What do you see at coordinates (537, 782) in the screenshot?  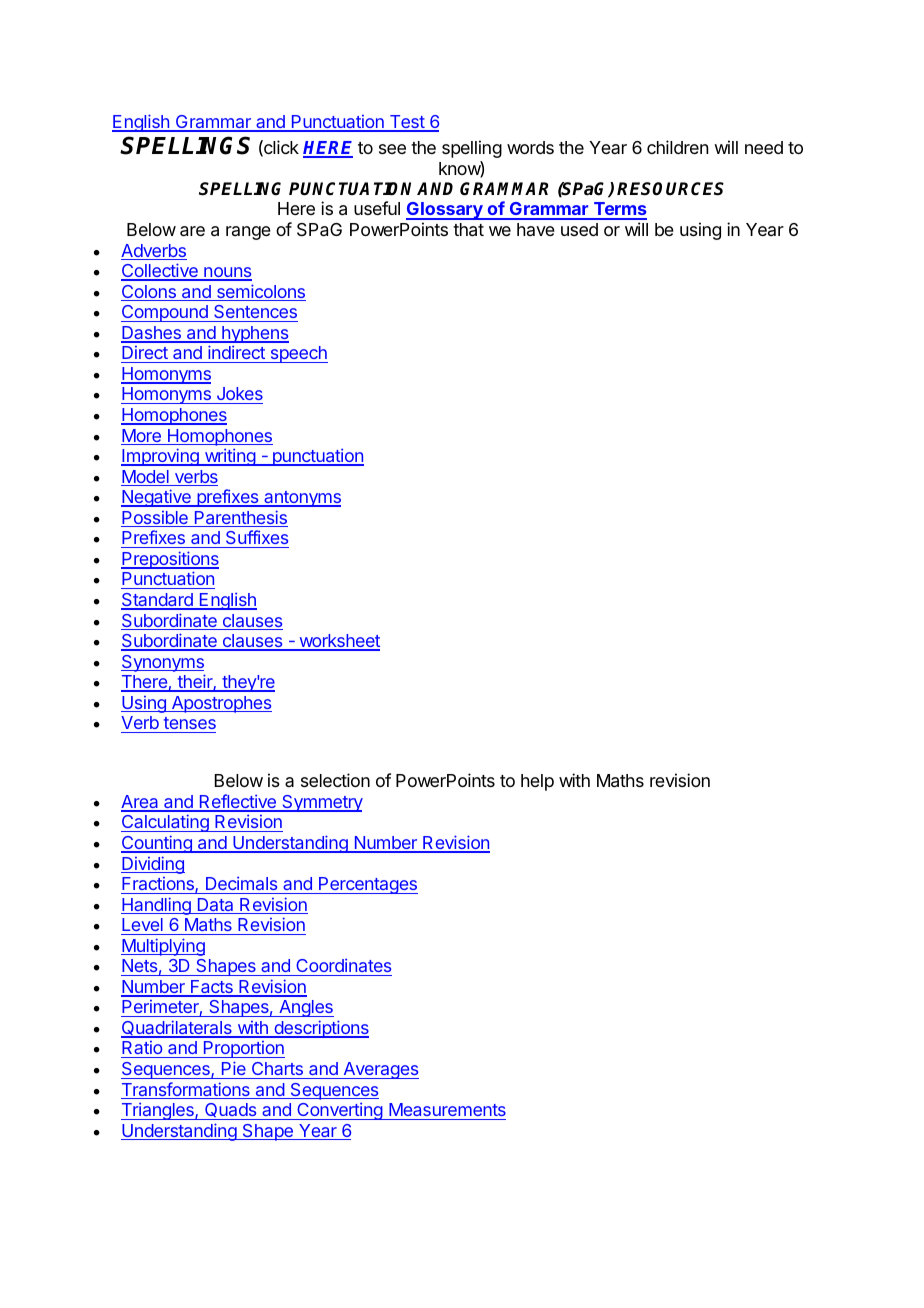 I see `help` at bounding box center [537, 782].
